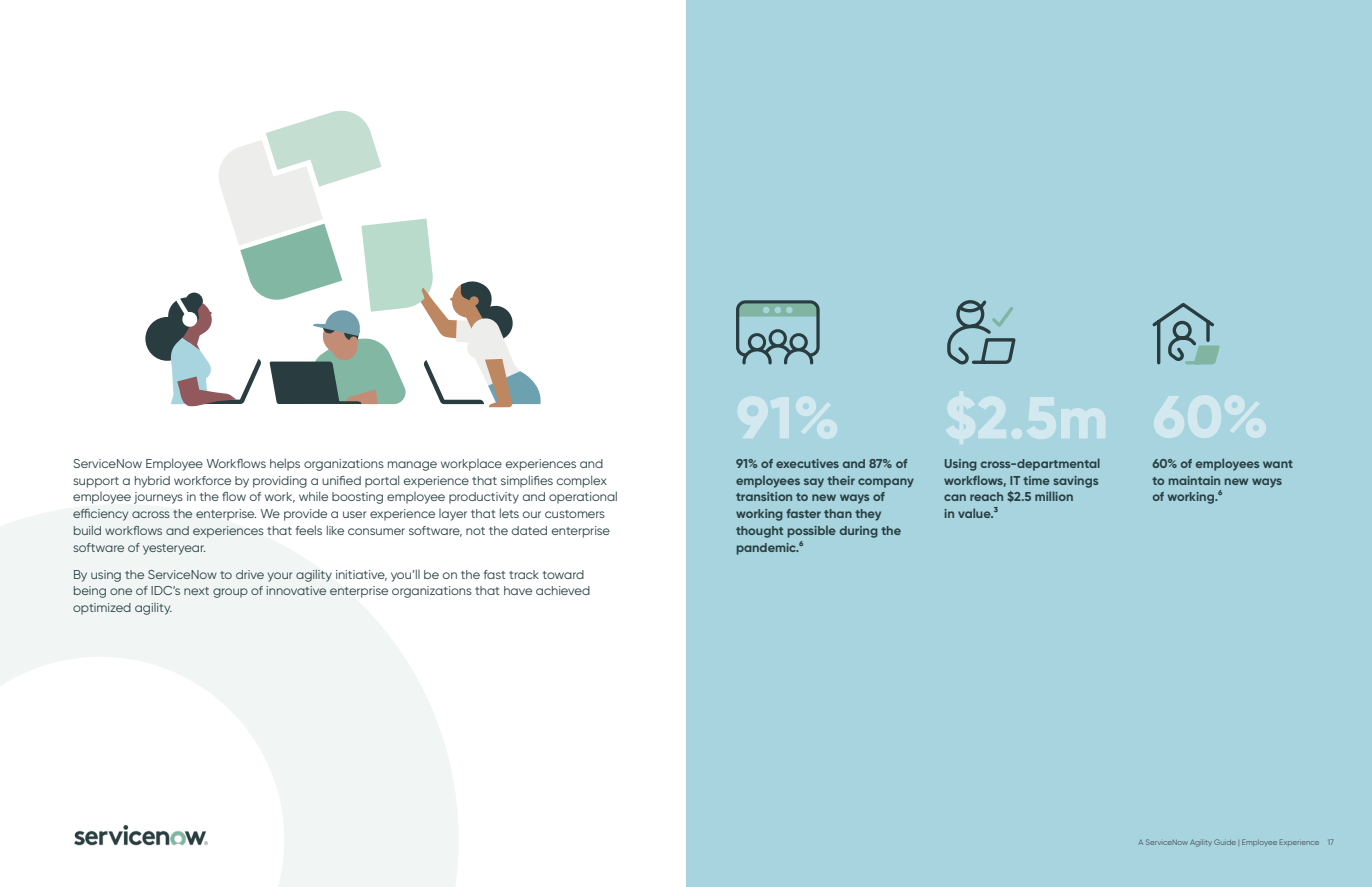 This screenshot has height=887, width=1372. Describe the element at coordinates (859, 532) in the screenshot. I see `during` at that location.
